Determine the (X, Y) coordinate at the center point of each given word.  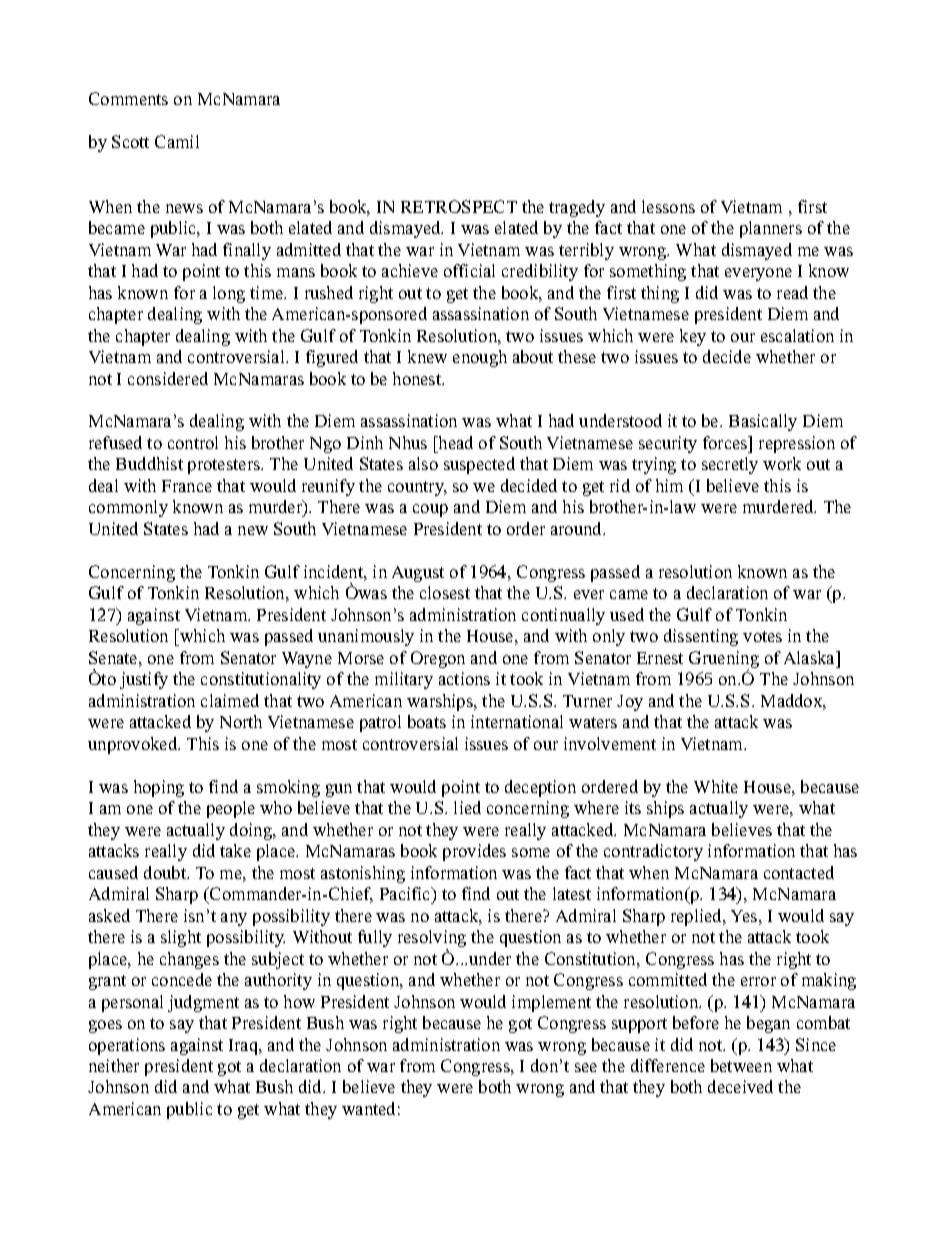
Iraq (245, 1047)
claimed (230, 700)
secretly (730, 465)
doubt (166, 872)
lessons (668, 206)
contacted (799, 872)
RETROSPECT (459, 206)
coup (430, 510)
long (229, 294)
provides (474, 852)
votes (762, 636)
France (187, 486)
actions (464, 678)
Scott (130, 141)
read (792, 292)
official (469, 270)
